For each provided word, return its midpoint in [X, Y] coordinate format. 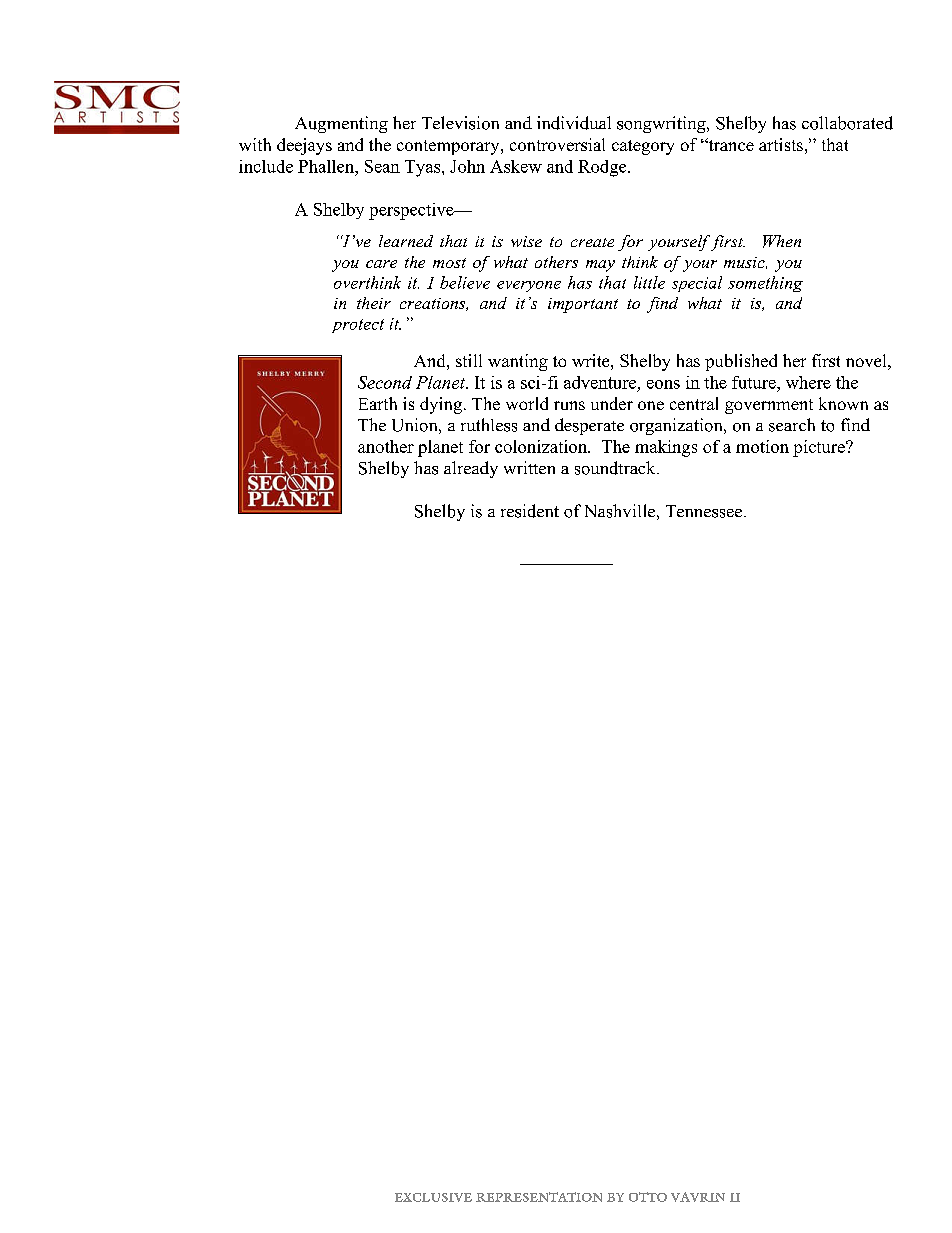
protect [358, 326]
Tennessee [705, 511]
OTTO [648, 1197]
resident [530, 511]
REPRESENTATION [539, 1197]
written [529, 467]
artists [781, 144]
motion [762, 446]
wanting [518, 362]
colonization [542, 446]
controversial [557, 144]
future [755, 382]
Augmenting [341, 124]
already [471, 469]
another [386, 446]
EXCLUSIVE [433, 1197]
